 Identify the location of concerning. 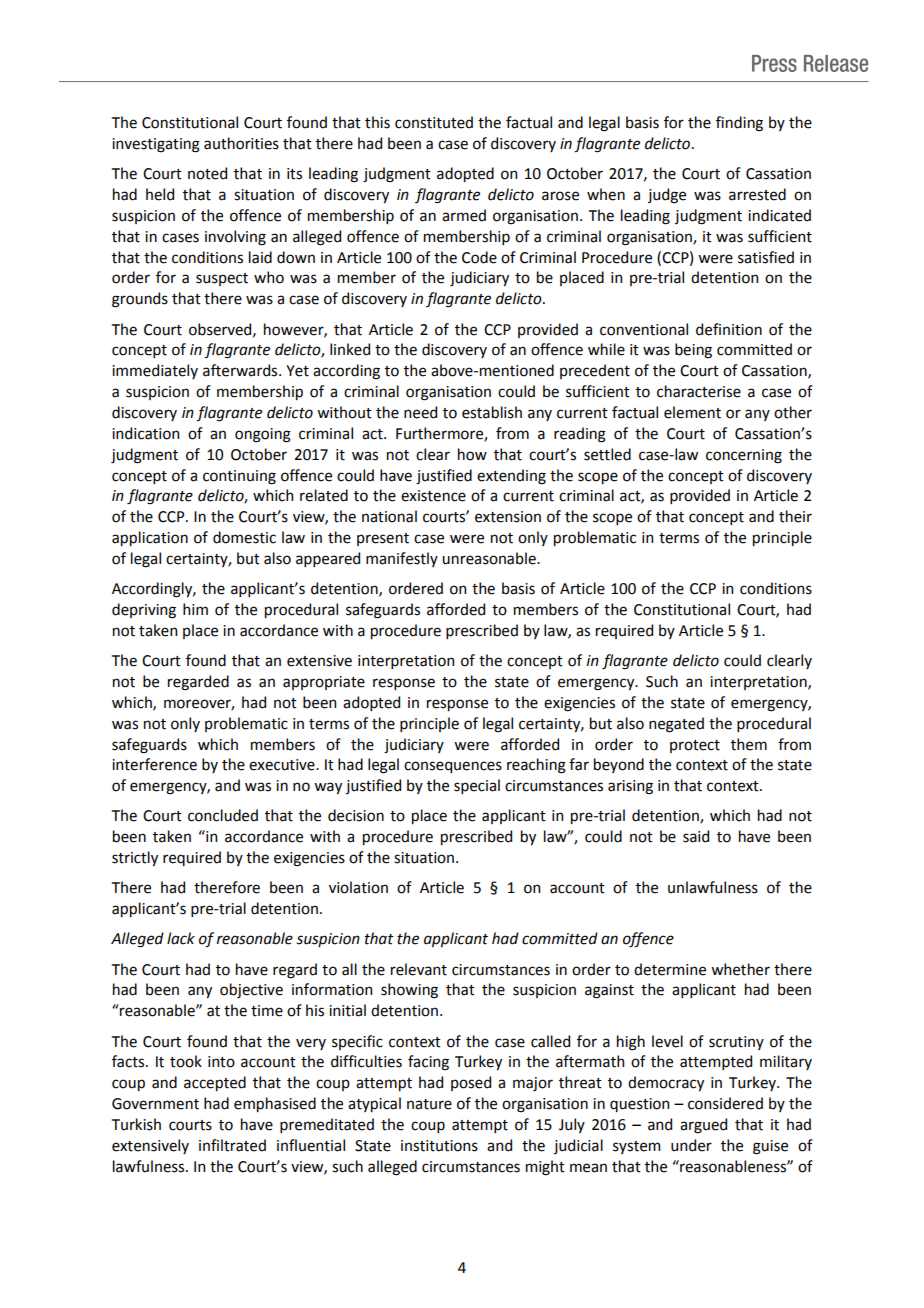
(744, 456).
